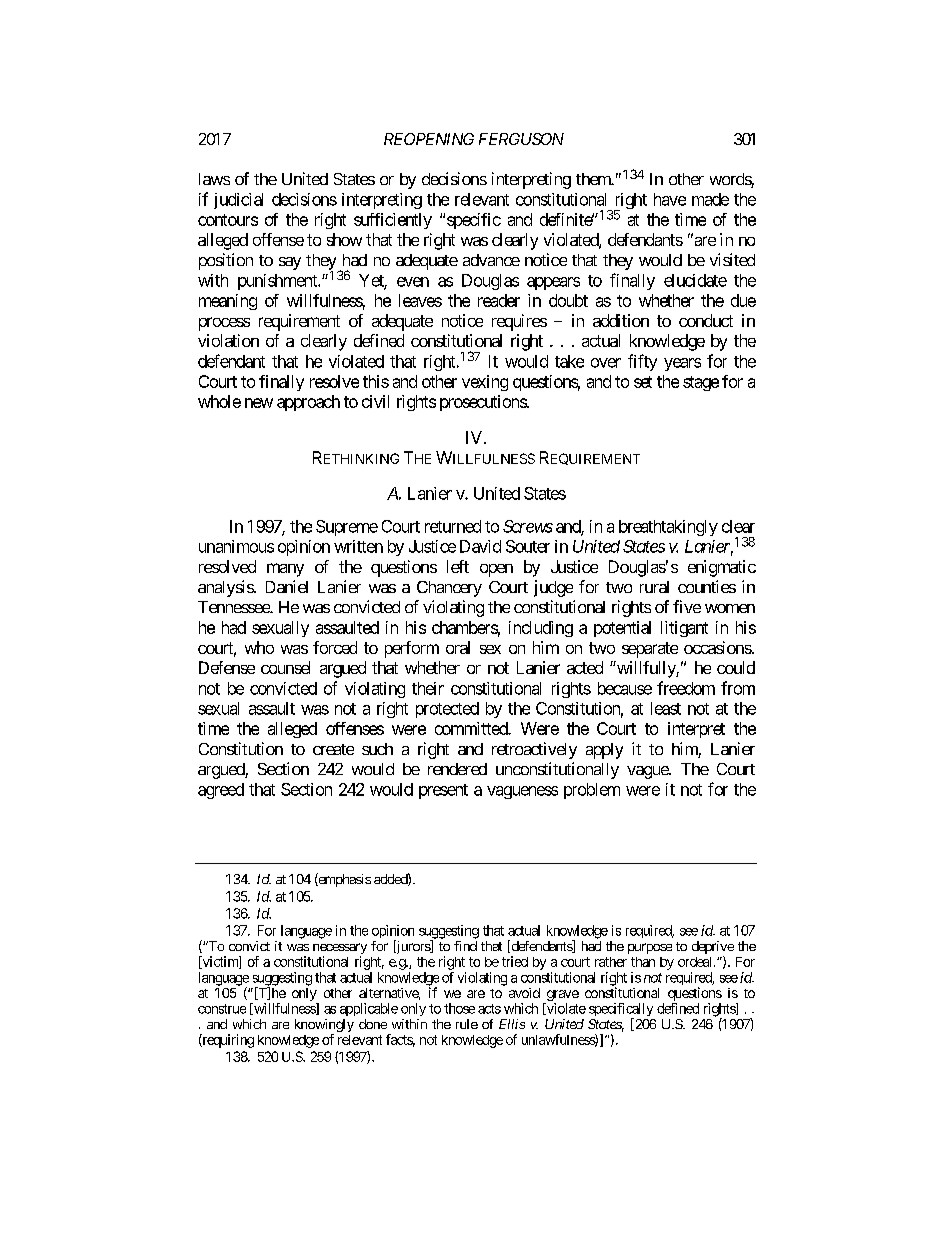 This screenshot has height=1233, width=952. What do you see at coordinates (238, 201) in the screenshot?
I see `judicial` at bounding box center [238, 201].
